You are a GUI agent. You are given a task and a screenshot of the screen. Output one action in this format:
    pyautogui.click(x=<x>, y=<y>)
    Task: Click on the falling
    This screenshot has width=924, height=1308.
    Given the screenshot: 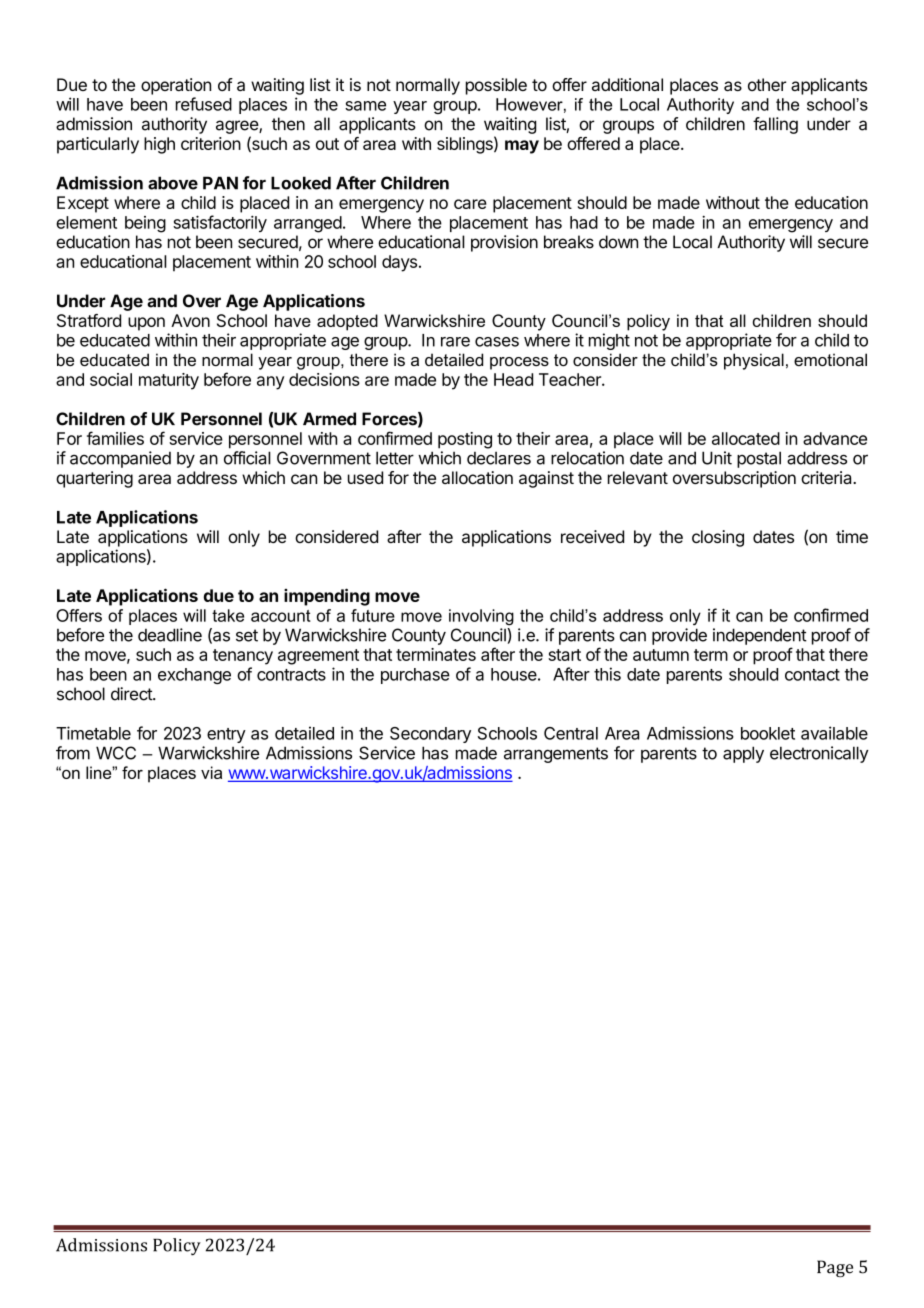 What is the action you would take?
    pyautogui.click(x=775, y=125)
